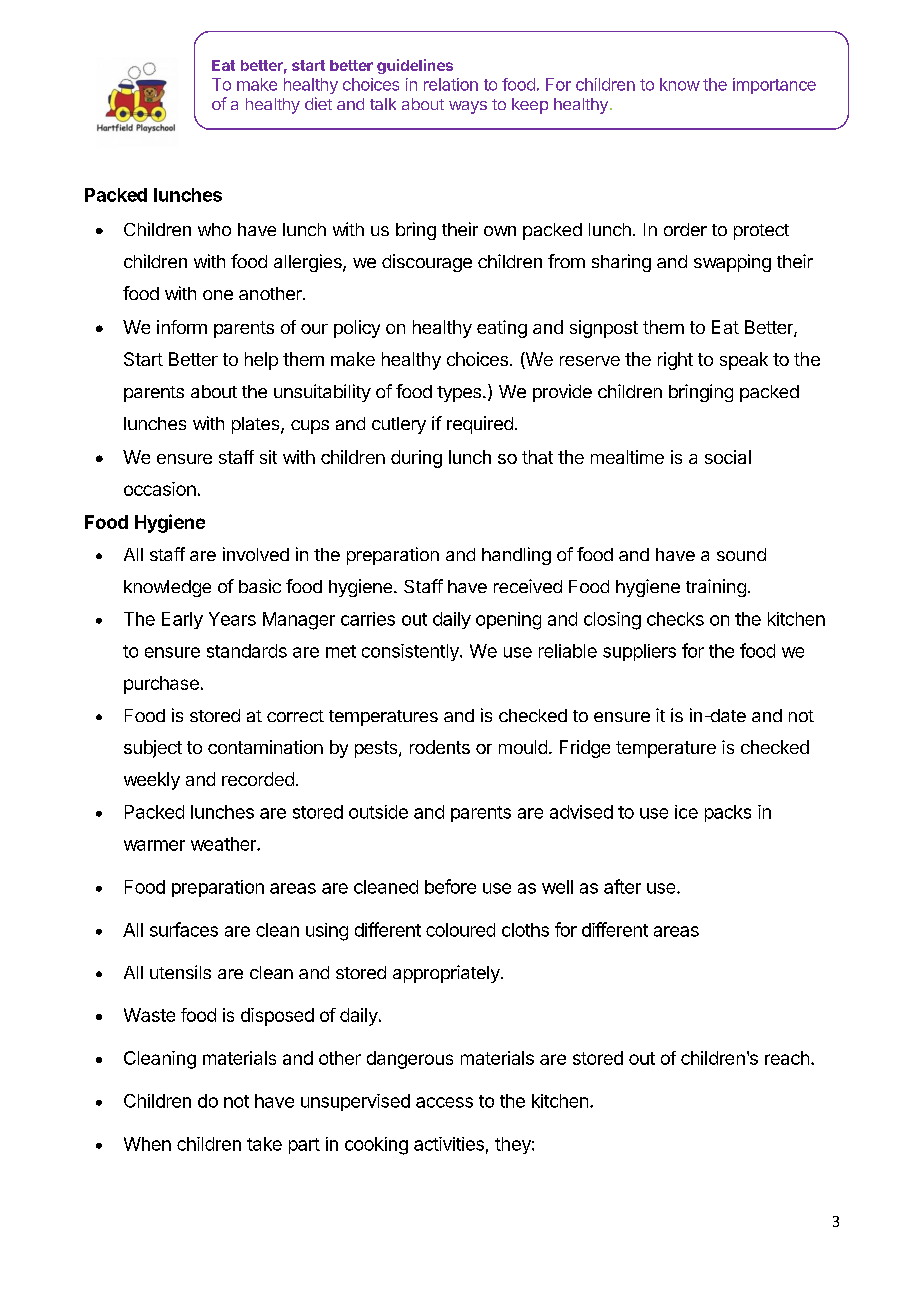 This screenshot has height=1307, width=924. Describe the element at coordinates (232, 619) in the screenshot. I see `Years` at that location.
